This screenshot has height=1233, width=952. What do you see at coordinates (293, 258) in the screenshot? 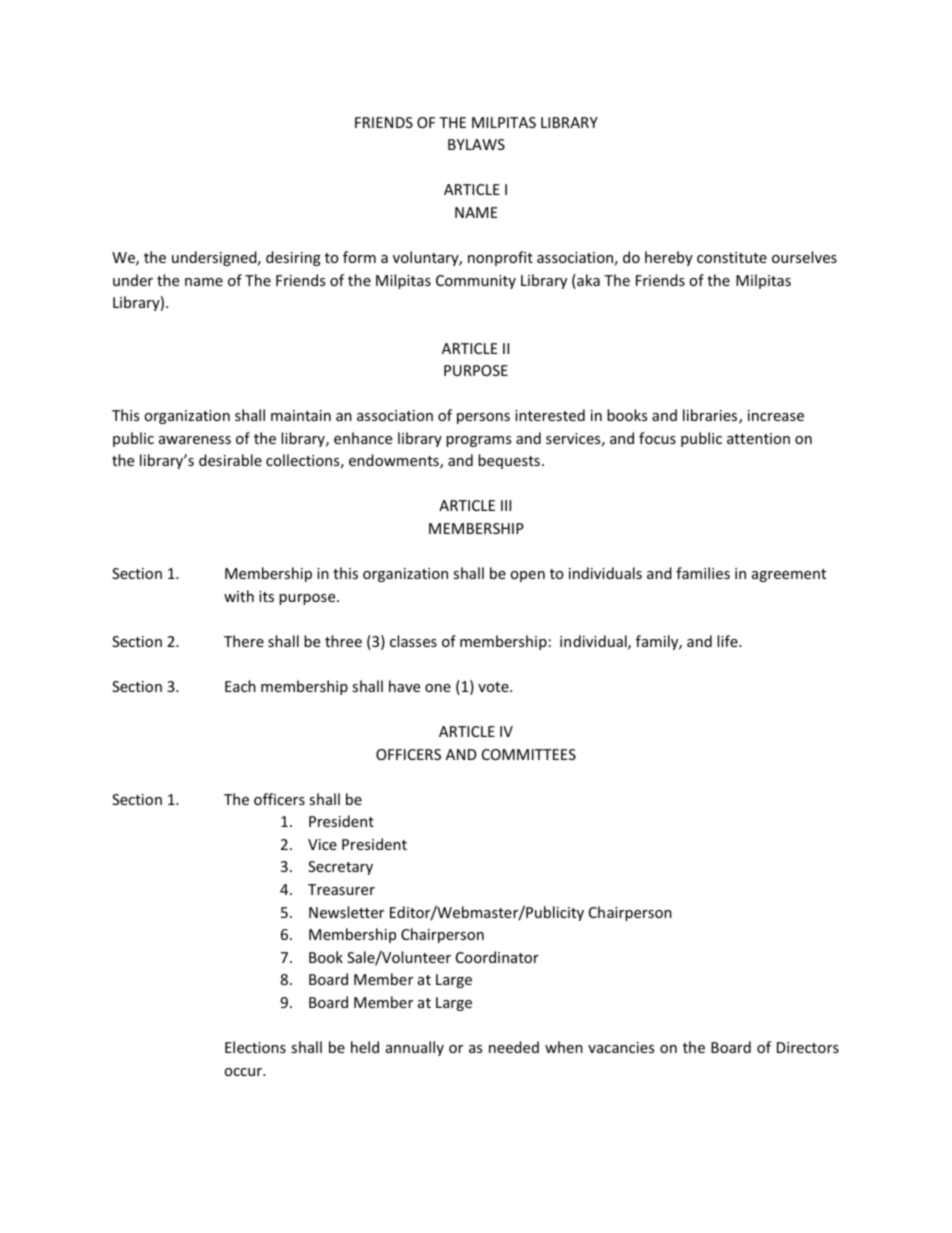
I see `desiring` at bounding box center [293, 258].
